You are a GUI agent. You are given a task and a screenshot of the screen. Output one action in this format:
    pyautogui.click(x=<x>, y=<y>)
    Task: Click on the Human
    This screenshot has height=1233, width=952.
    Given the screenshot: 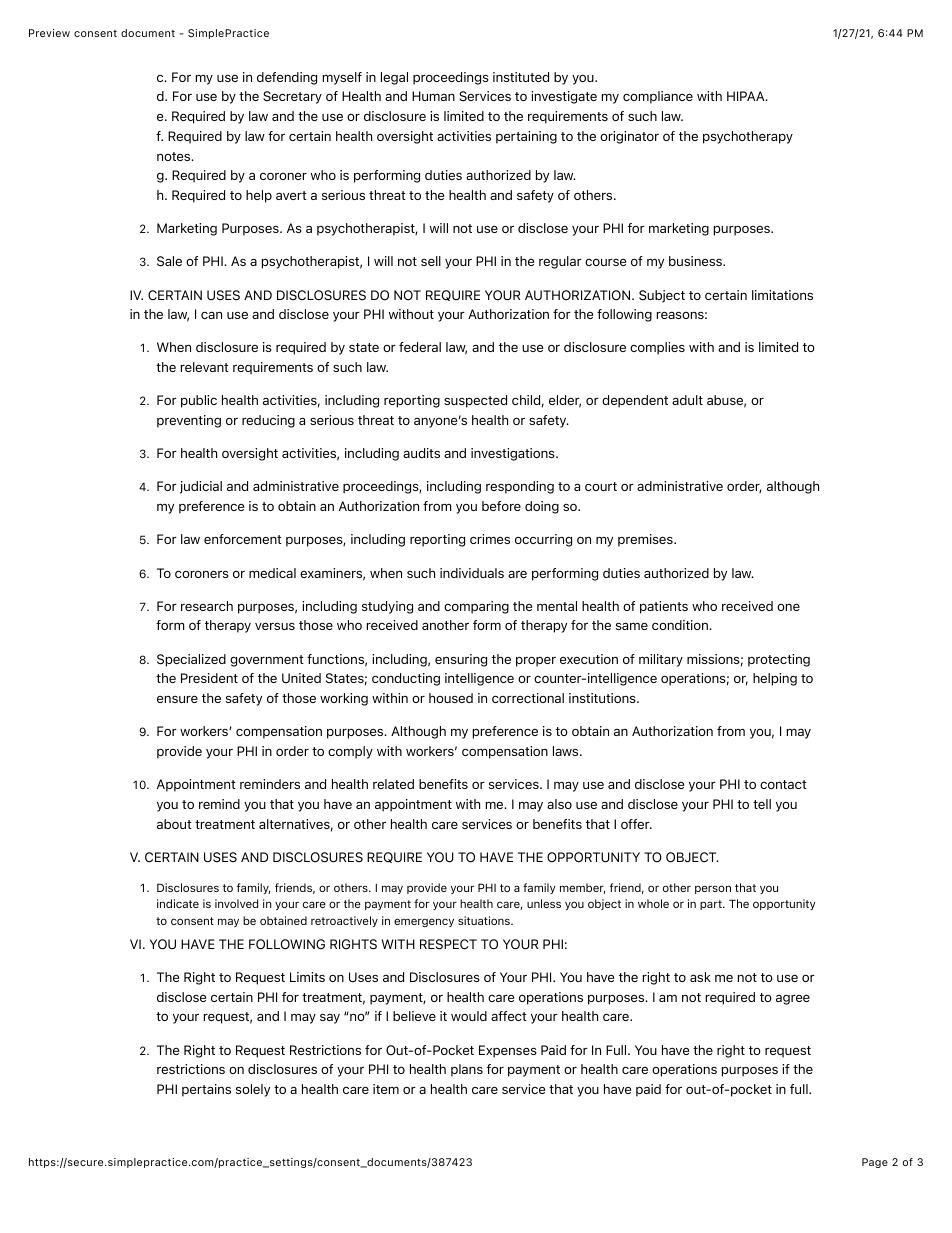 What is the action you would take?
    pyautogui.click(x=433, y=96)
